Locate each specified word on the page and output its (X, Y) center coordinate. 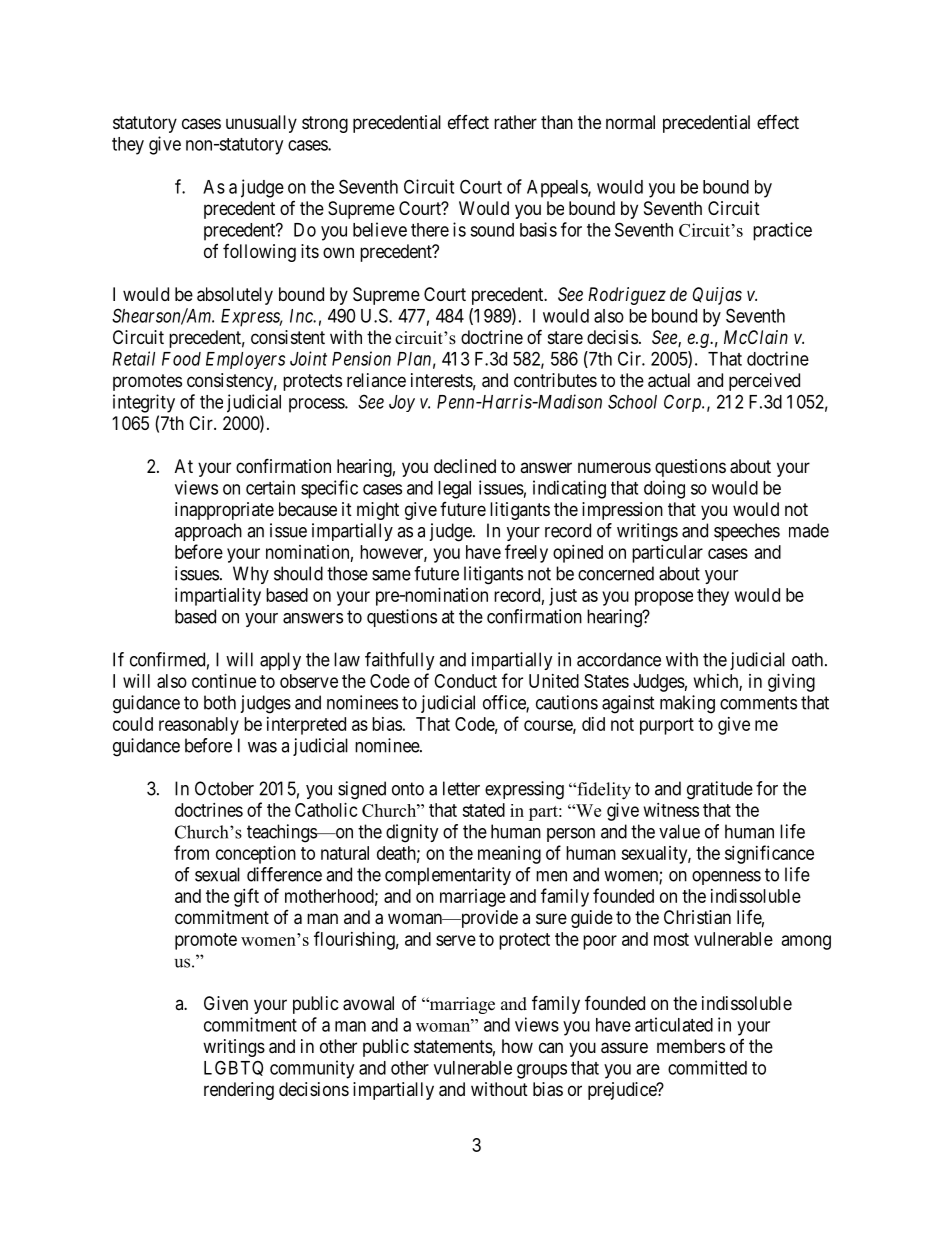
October (224, 788)
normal (630, 122)
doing (664, 489)
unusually (261, 124)
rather (515, 122)
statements (453, 1047)
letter (461, 788)
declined (465, 466)
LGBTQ (233, 1068)
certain (270, 487)
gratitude (720, 790)
